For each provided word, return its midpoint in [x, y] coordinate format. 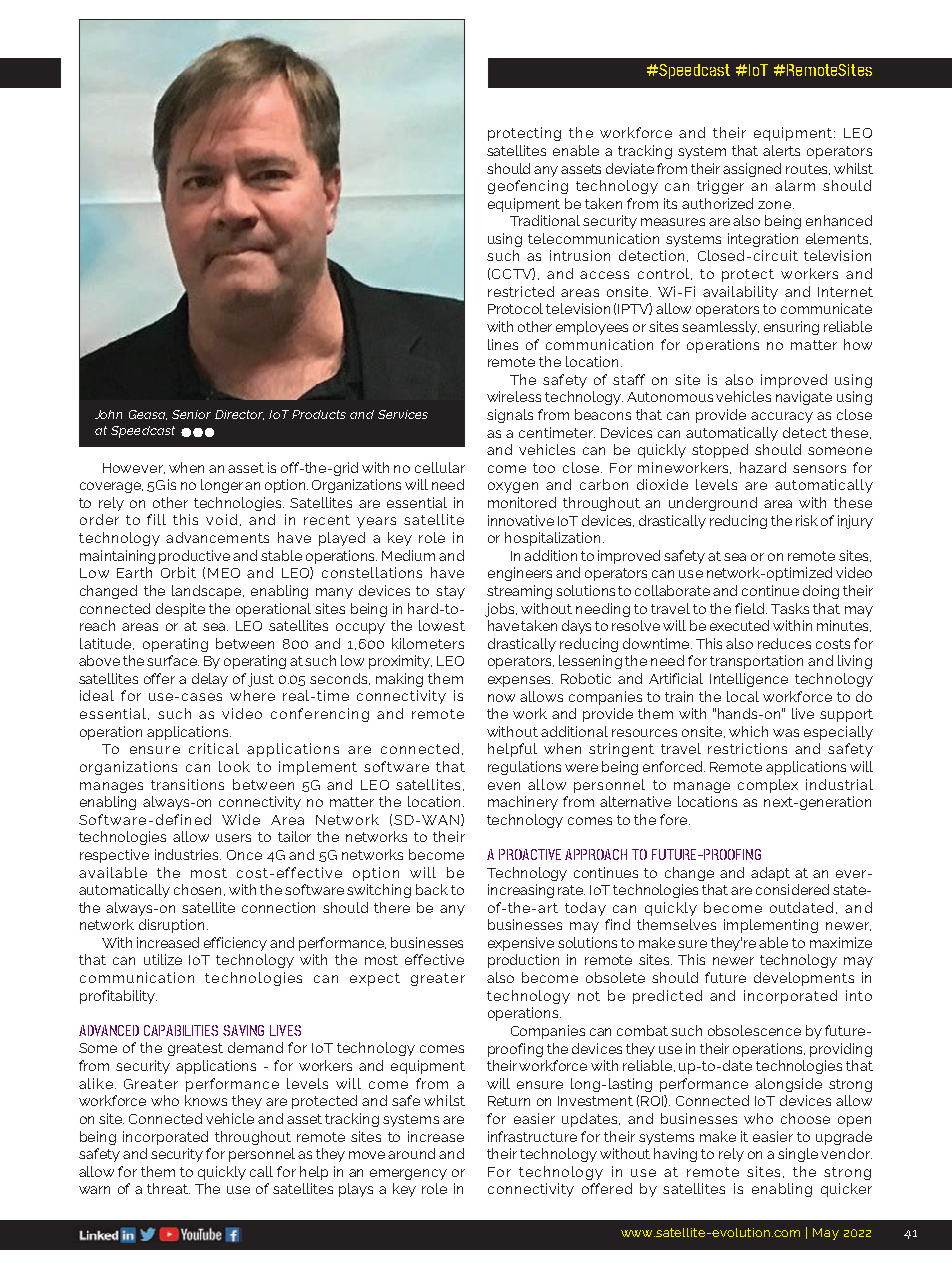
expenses [520, 681]
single [798, 1155]
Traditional [545, 220]
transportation [756, 662]
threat [168, 1188]
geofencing [528, 187]
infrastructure [532, 1136]
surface [173, 660]
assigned [752, 170]
